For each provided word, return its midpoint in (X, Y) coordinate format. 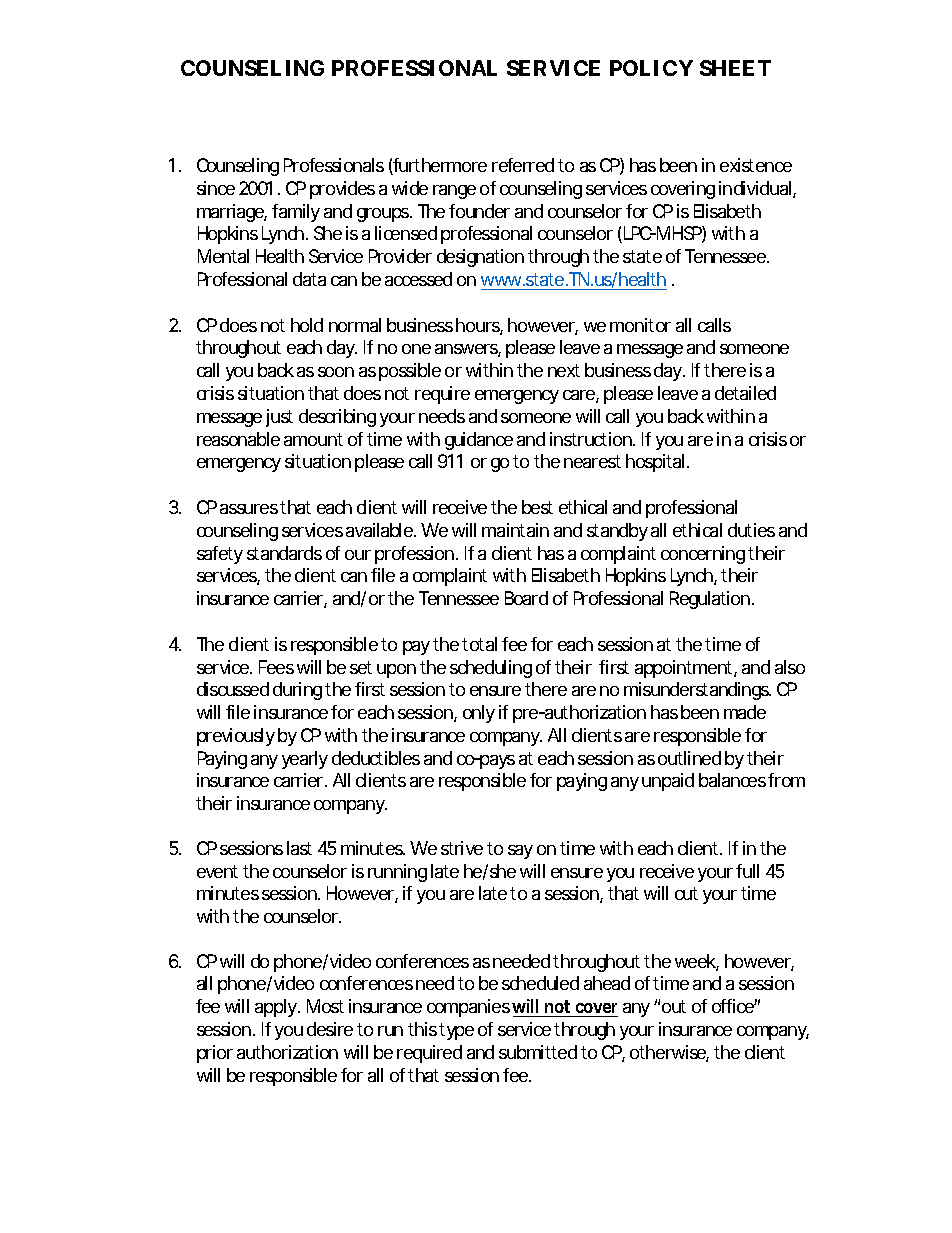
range (454, 192)
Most (325, 1006)
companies (468, 1008)
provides (342, 190)
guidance (479, 441)
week (695, 961)
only (479, 714)
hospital (655, 463)
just (279, 418)
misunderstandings (696, 691)
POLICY (651, 68)
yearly (305, 760)
